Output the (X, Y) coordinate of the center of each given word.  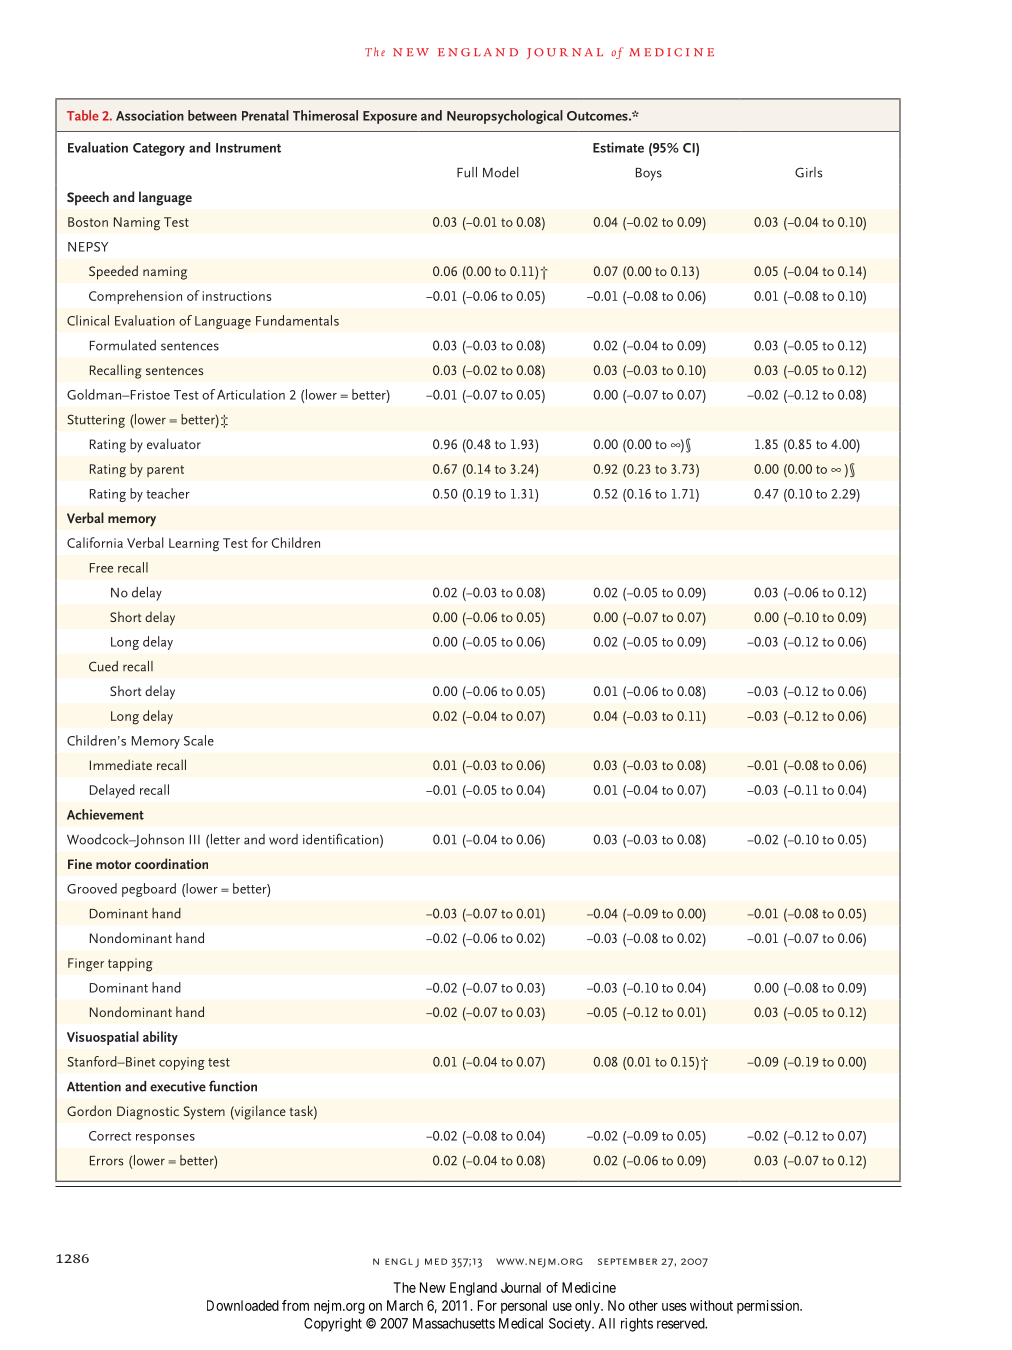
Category (159, 149)
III (195, 840)
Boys (649, 174)
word (283, 839)
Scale (199, 740)
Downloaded (243, 1305)
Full (467, 172)
